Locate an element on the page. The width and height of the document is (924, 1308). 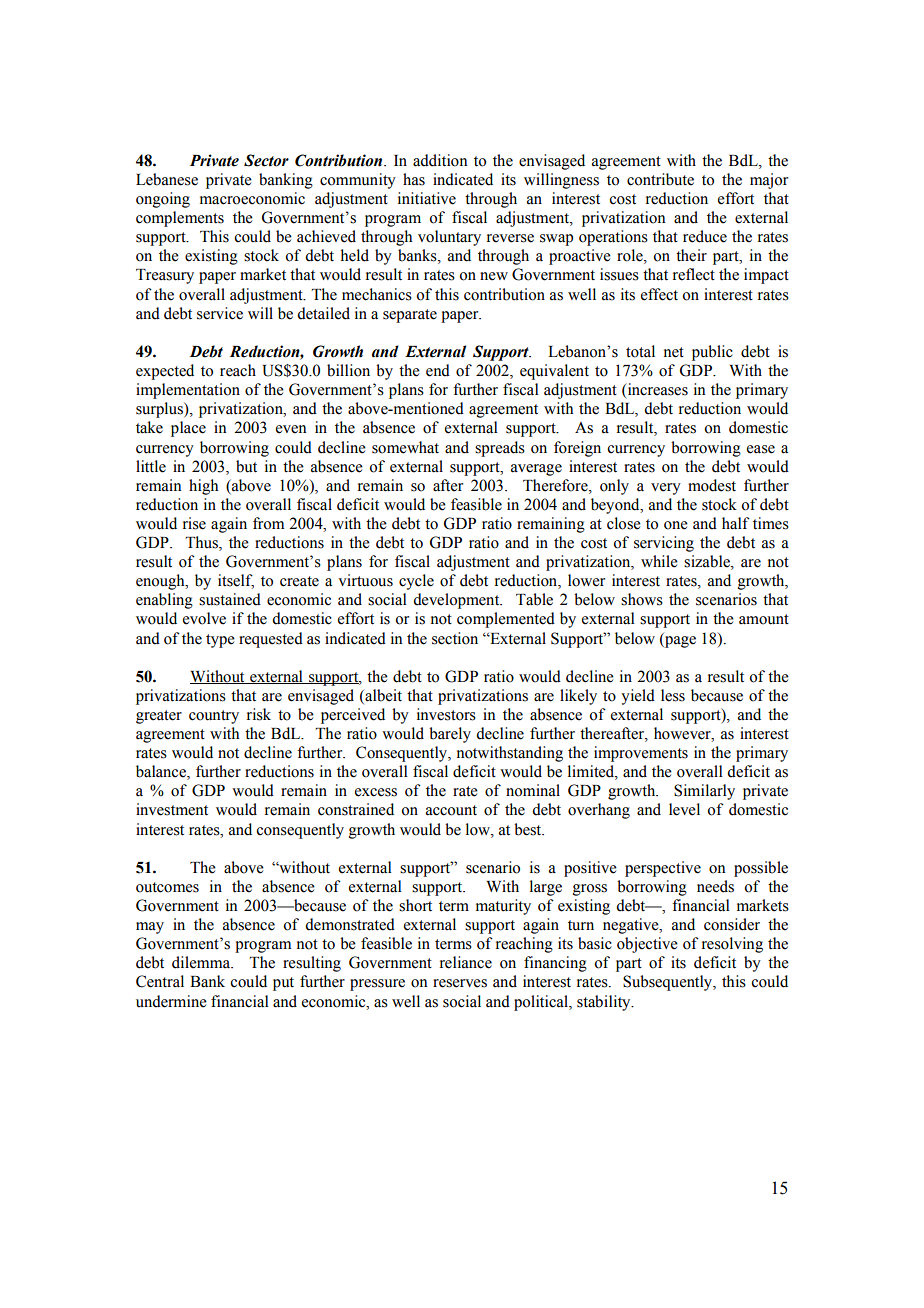
country is located at coordinates (214, 717).
